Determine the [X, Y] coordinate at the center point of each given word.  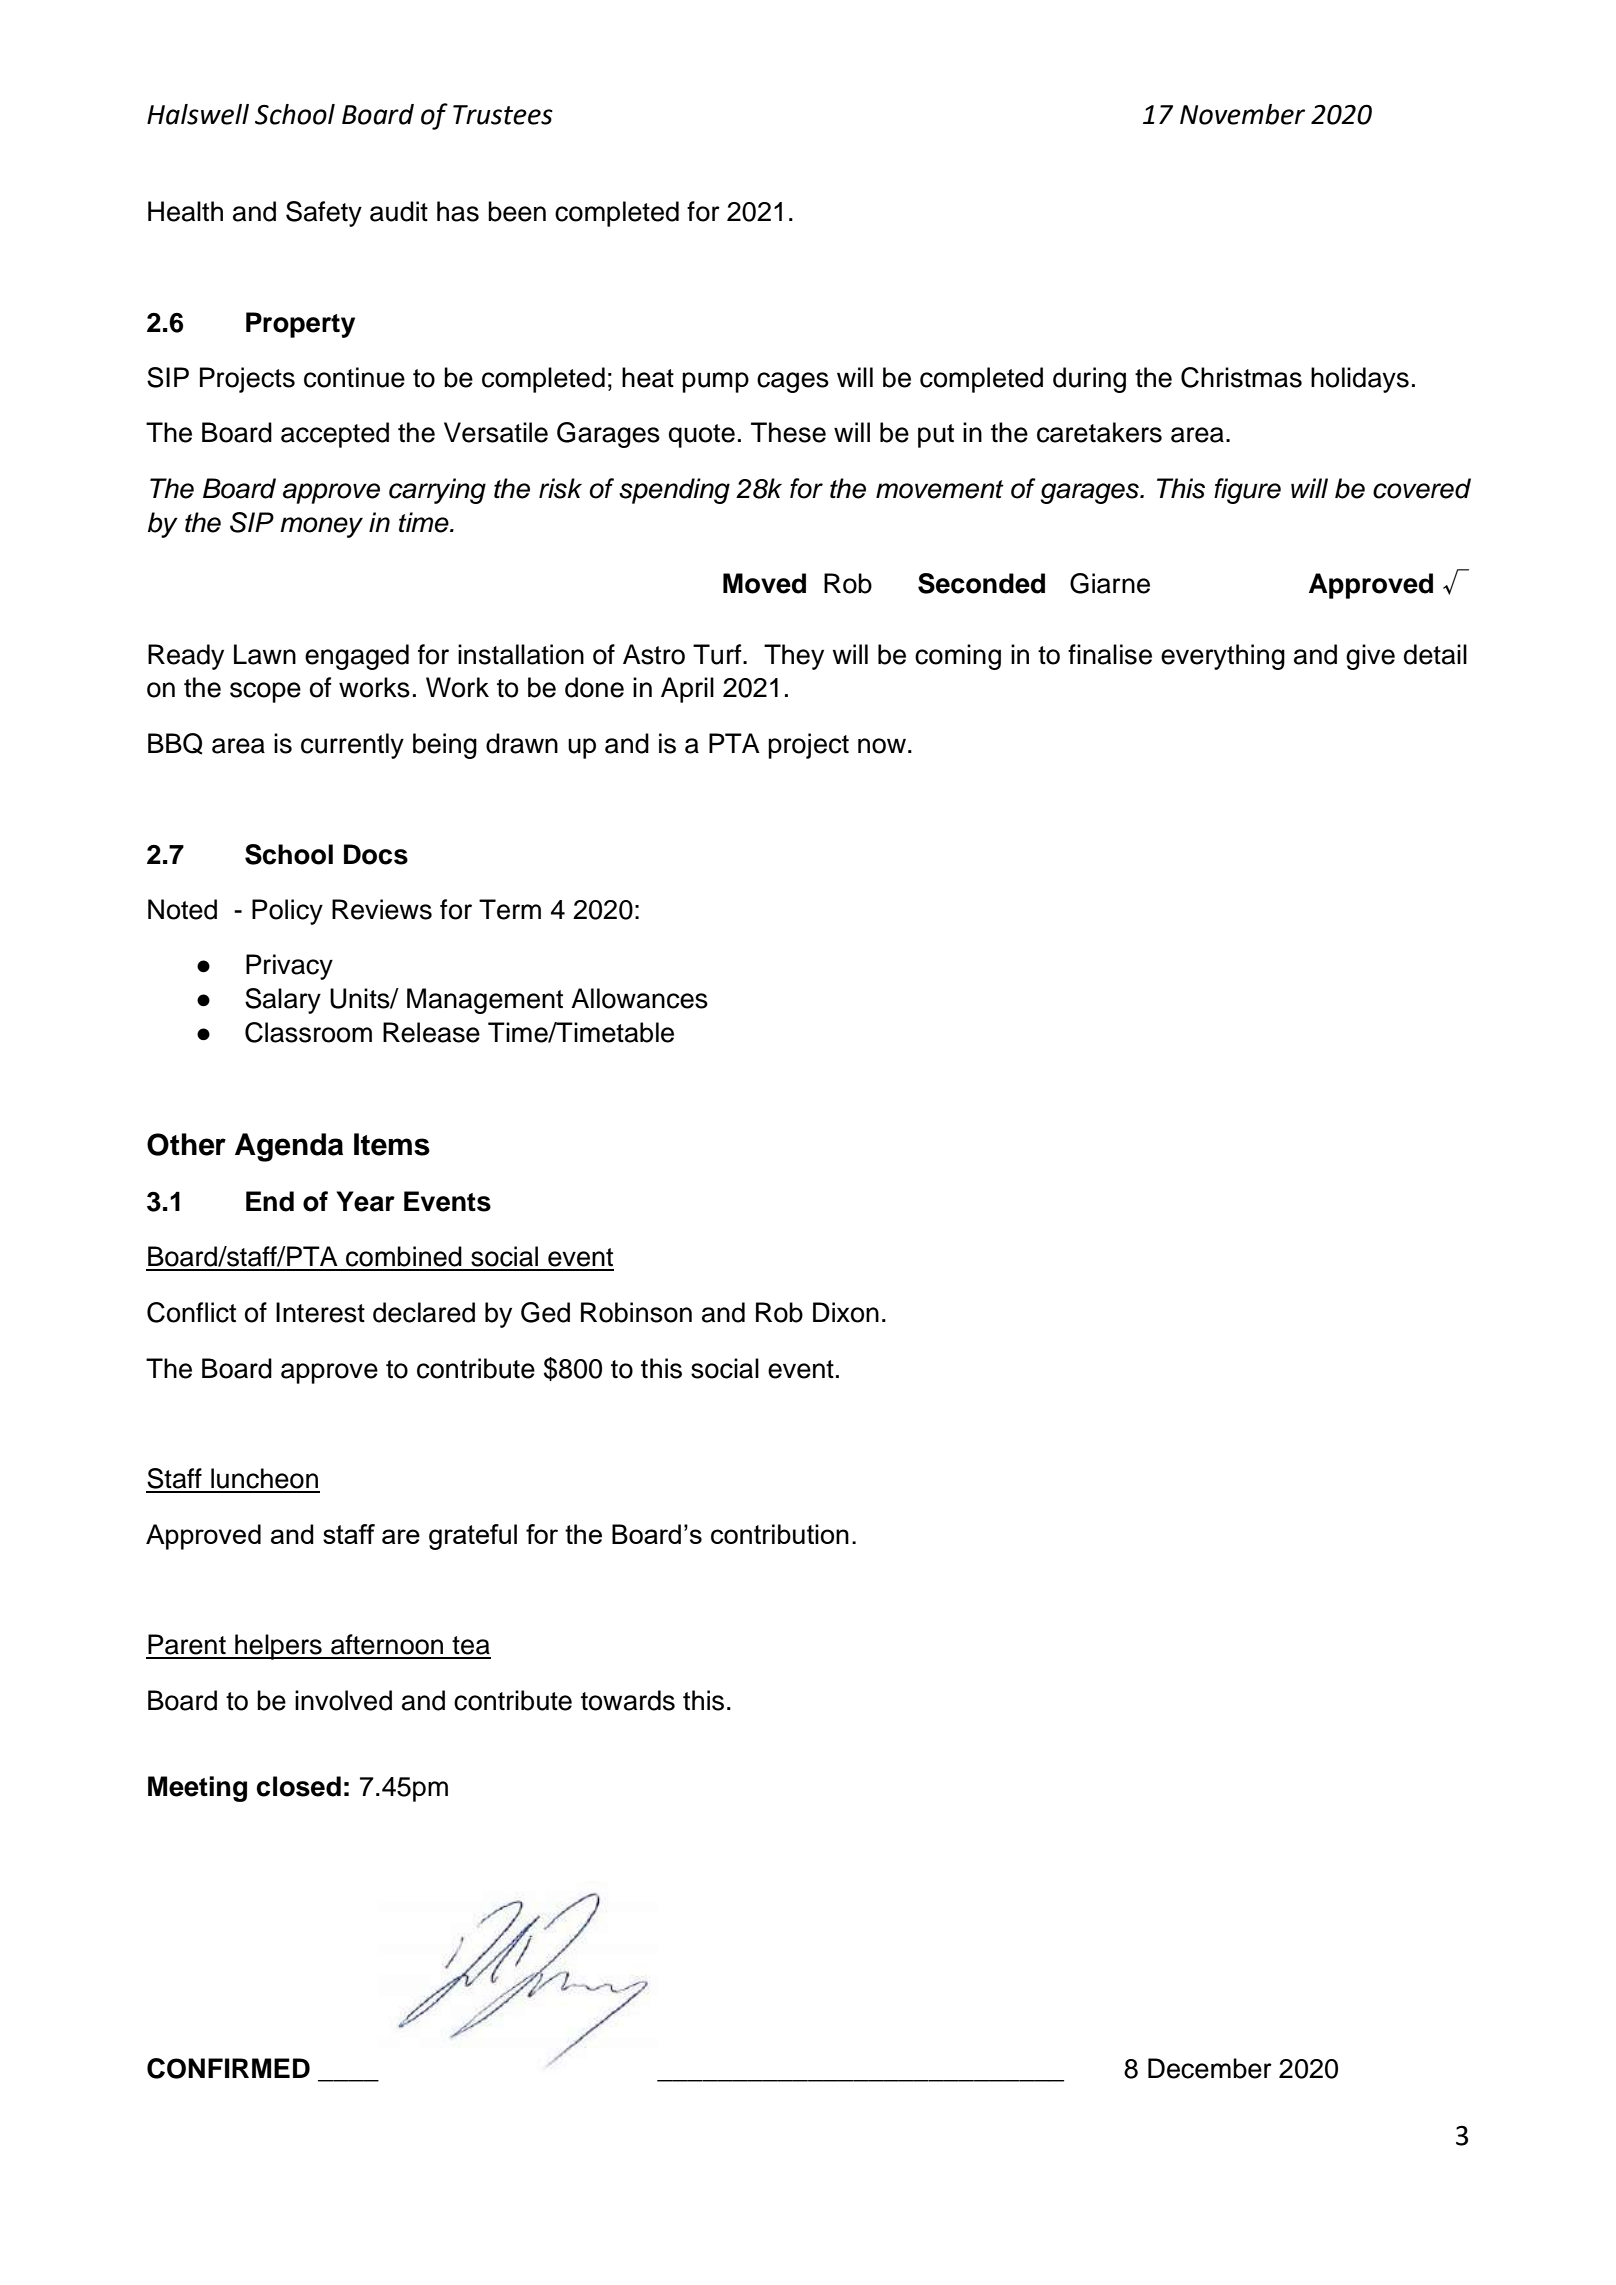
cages [793, 382]
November [1242, 114]
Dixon [846, 1312]
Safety [324, 214]
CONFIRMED [228, 2068]
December [1210, 2068]
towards [628, 1700]
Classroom [308, 1032]
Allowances [639, 998]
